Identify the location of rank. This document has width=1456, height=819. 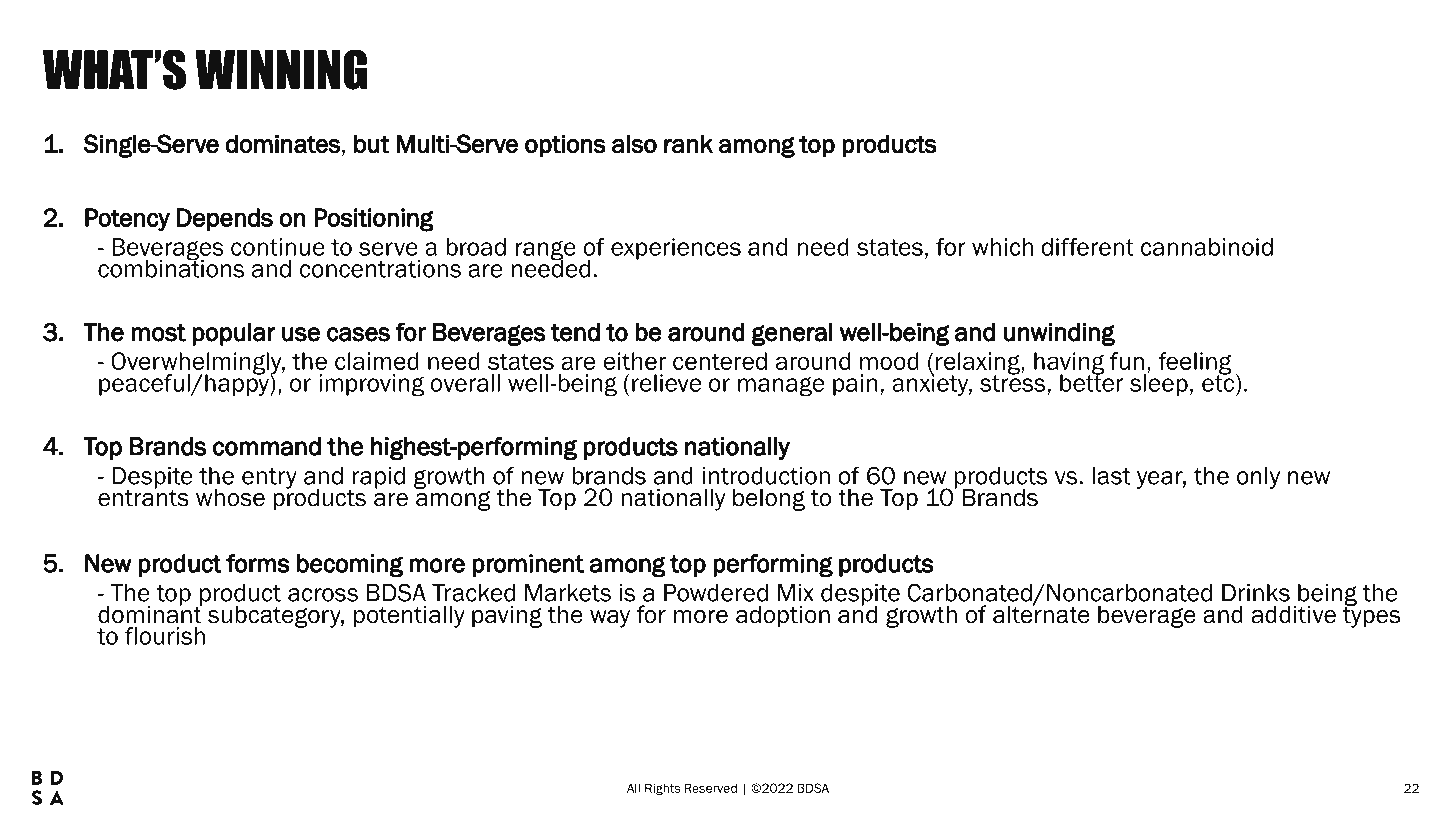
(688, 144).
